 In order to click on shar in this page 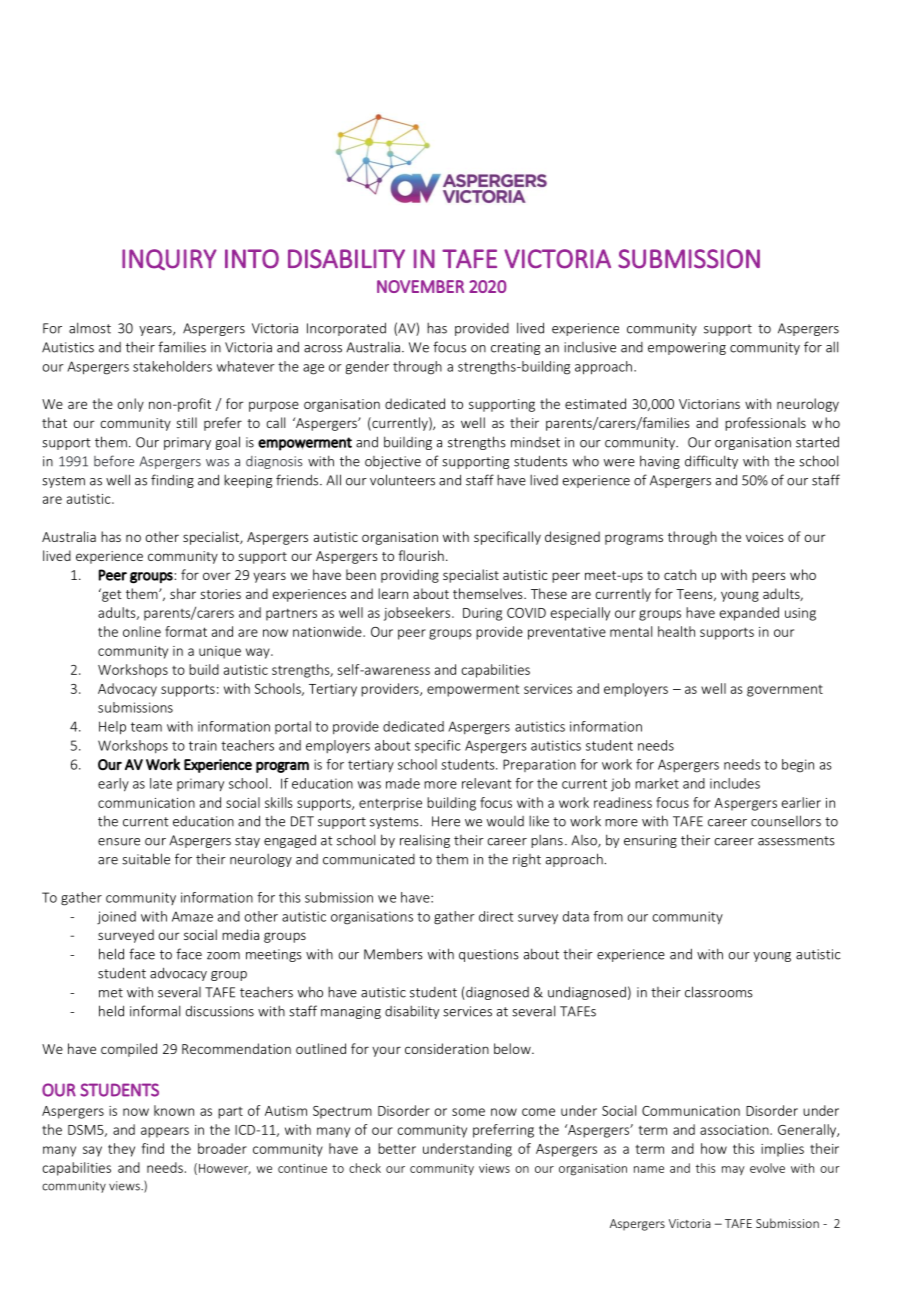, I will do `click(183, 593)`.
